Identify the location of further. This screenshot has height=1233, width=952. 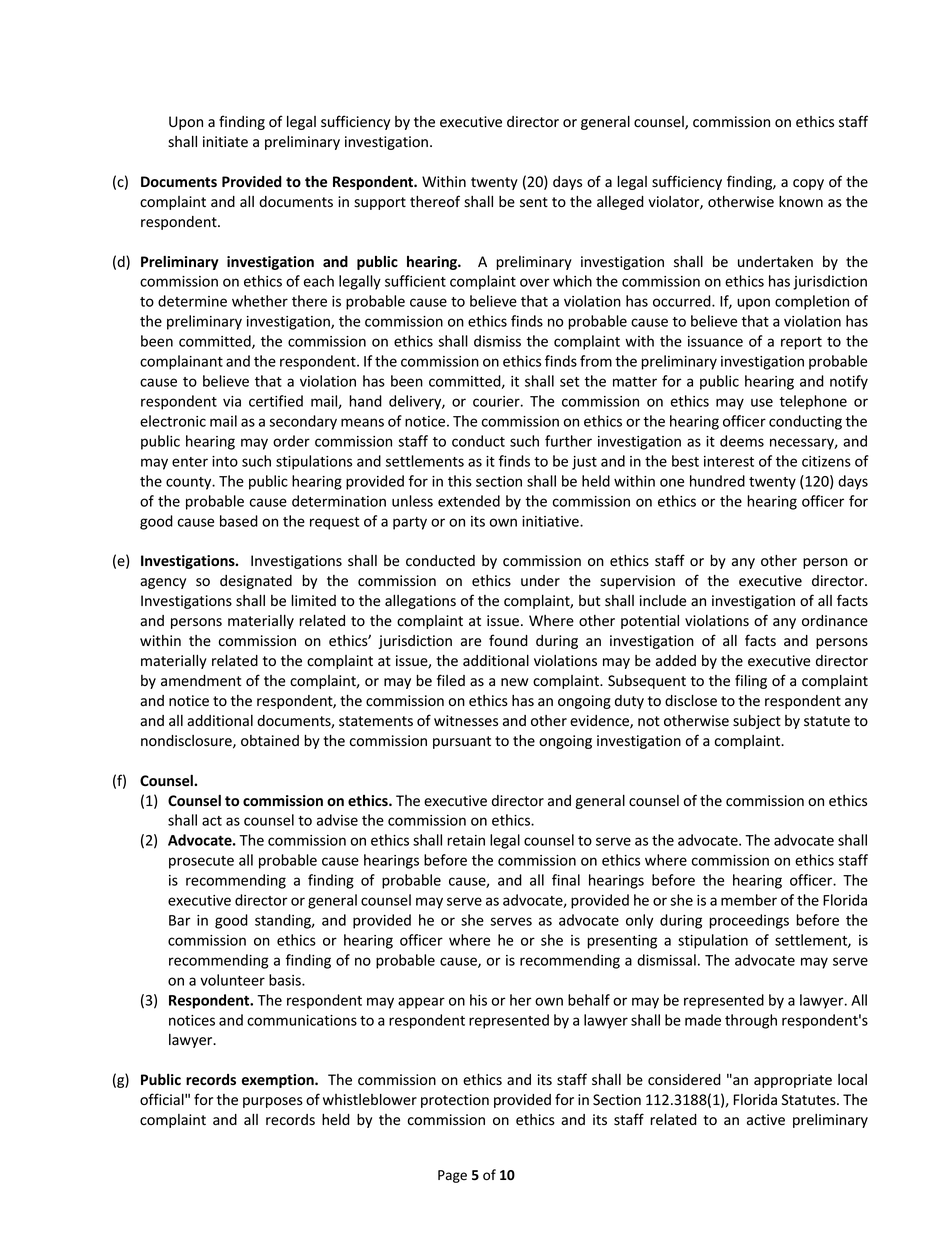
(568, 441).
